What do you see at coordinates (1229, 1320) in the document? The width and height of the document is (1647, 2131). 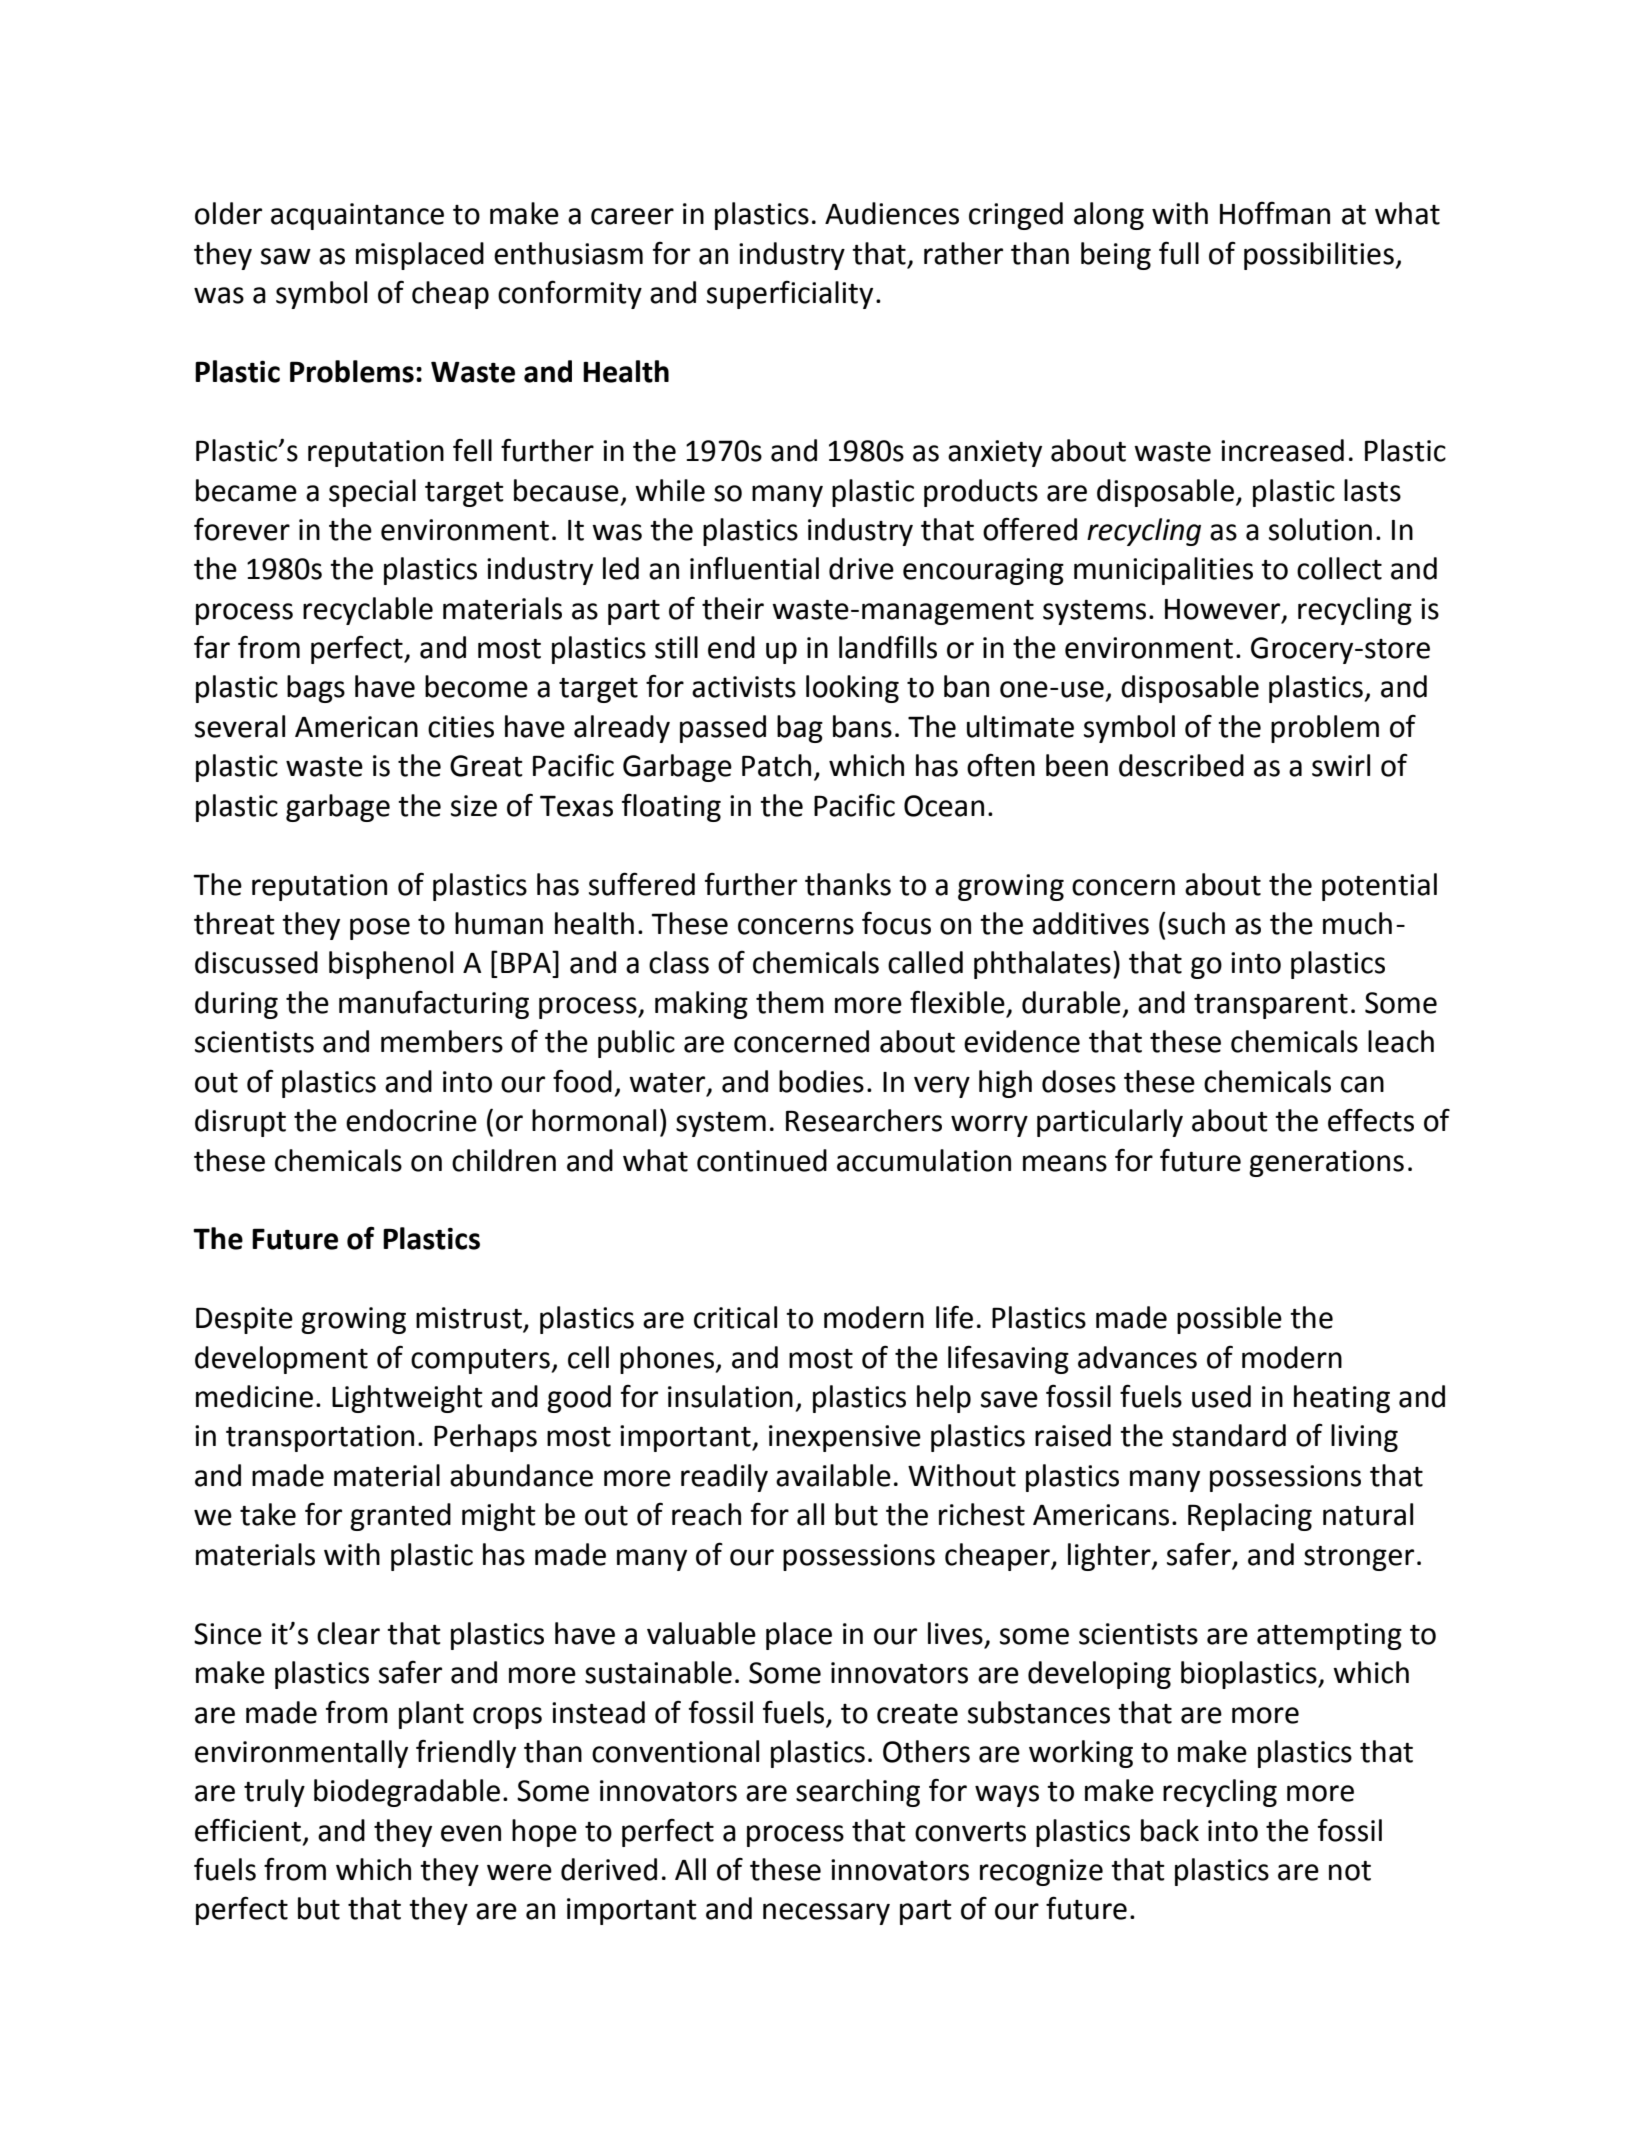 I see `possible` at bounding box center [1229, 1320].
